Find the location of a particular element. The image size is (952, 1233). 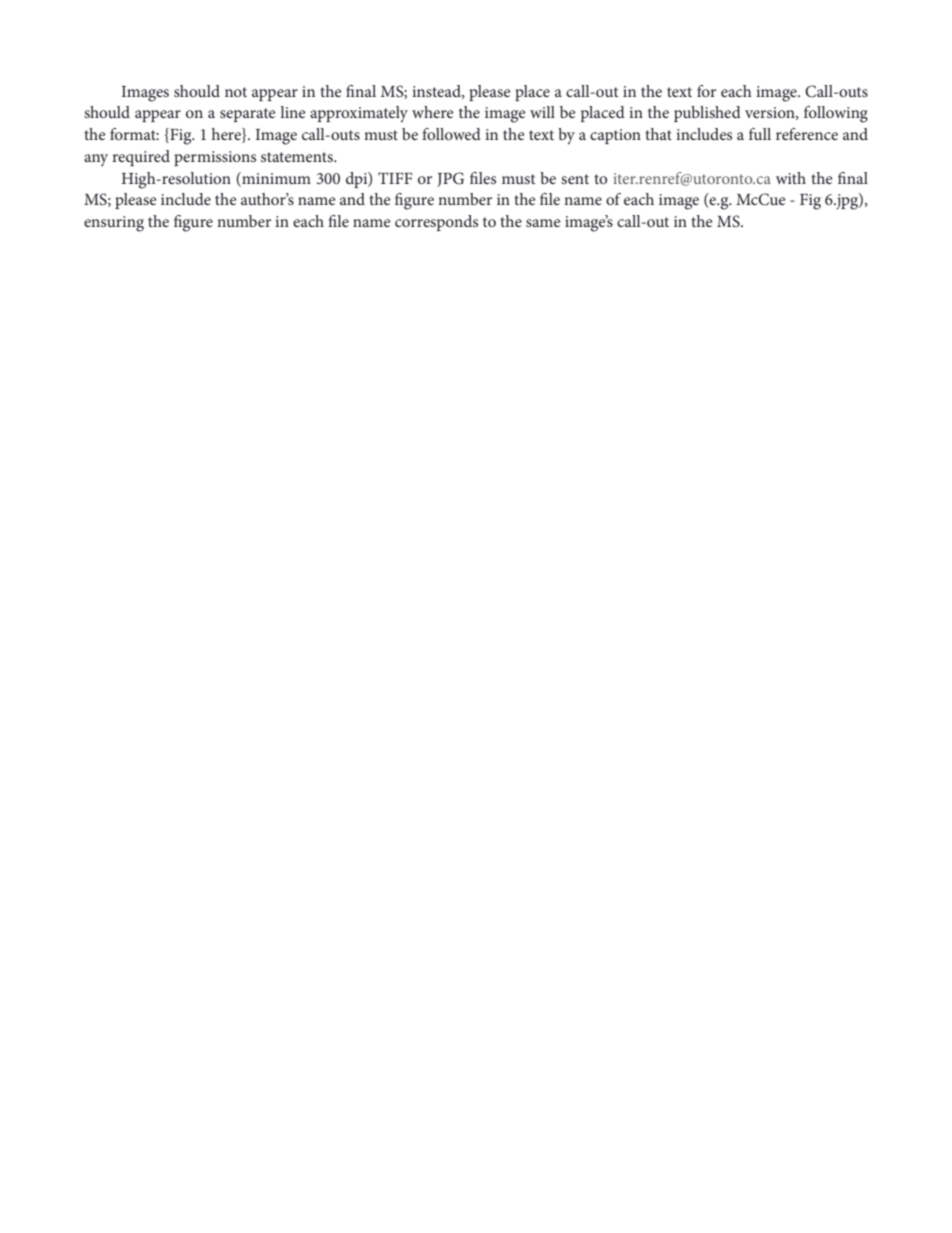

separate is located at coordinates (248, 115).
